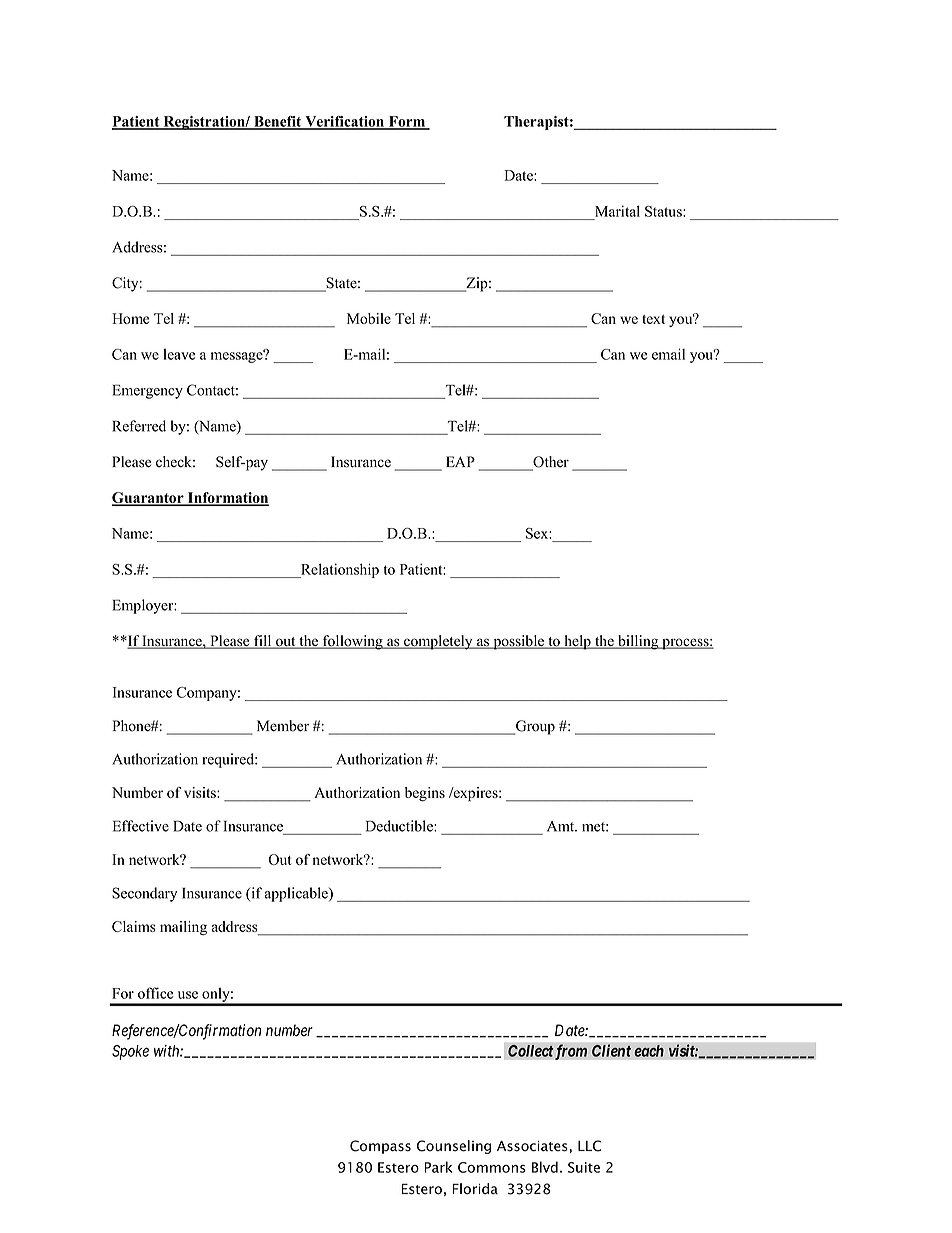  What do you see at coordinates (278, 122) in the image?
I see `Benefit` at bounding box center [278, 122].
